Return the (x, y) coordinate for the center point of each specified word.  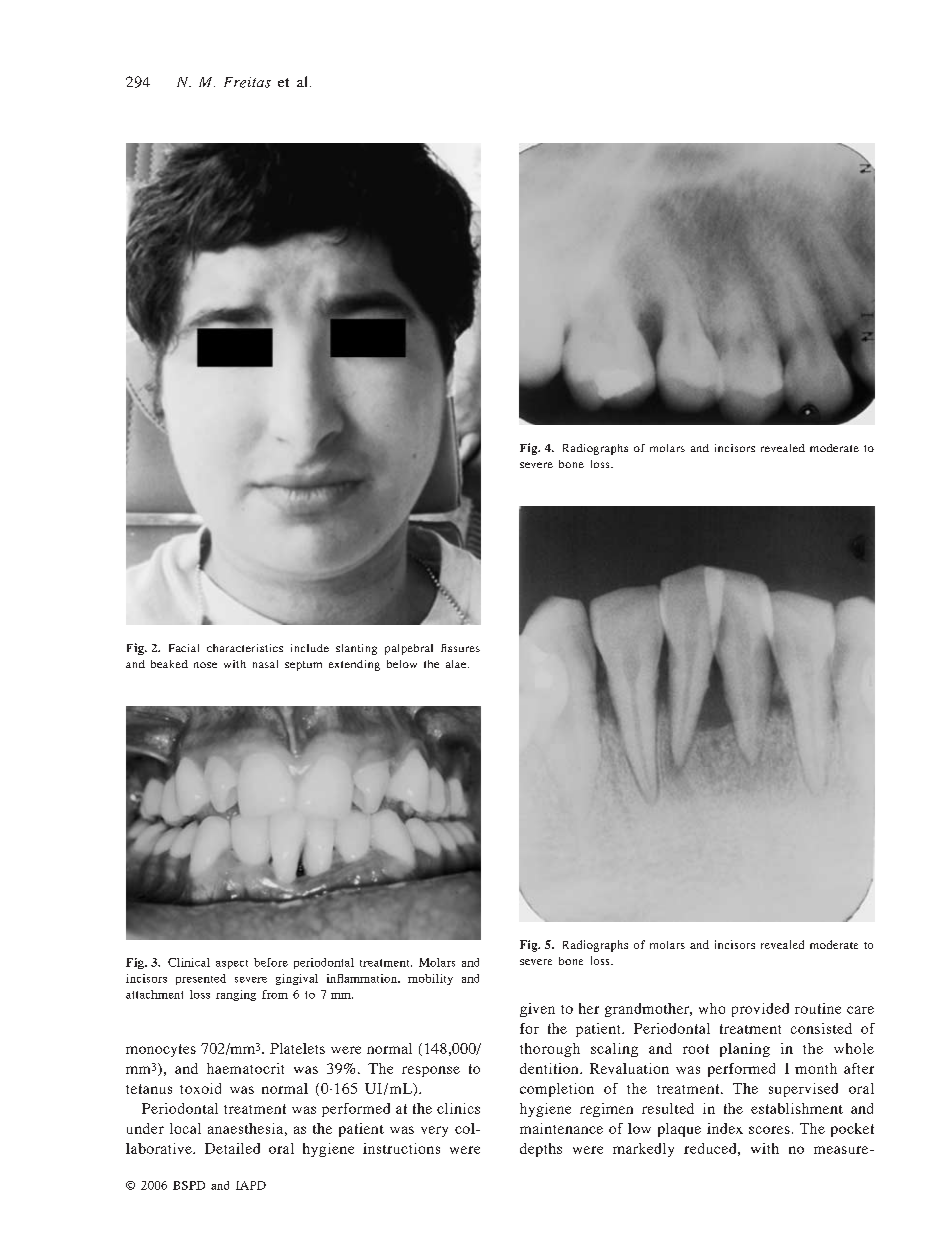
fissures (460, 648)
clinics (458, 1108)
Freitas (247, 82)
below (402, 664)
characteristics (245, 648)
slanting (356, 649)
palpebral (409, 649)
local (185, 1128)
